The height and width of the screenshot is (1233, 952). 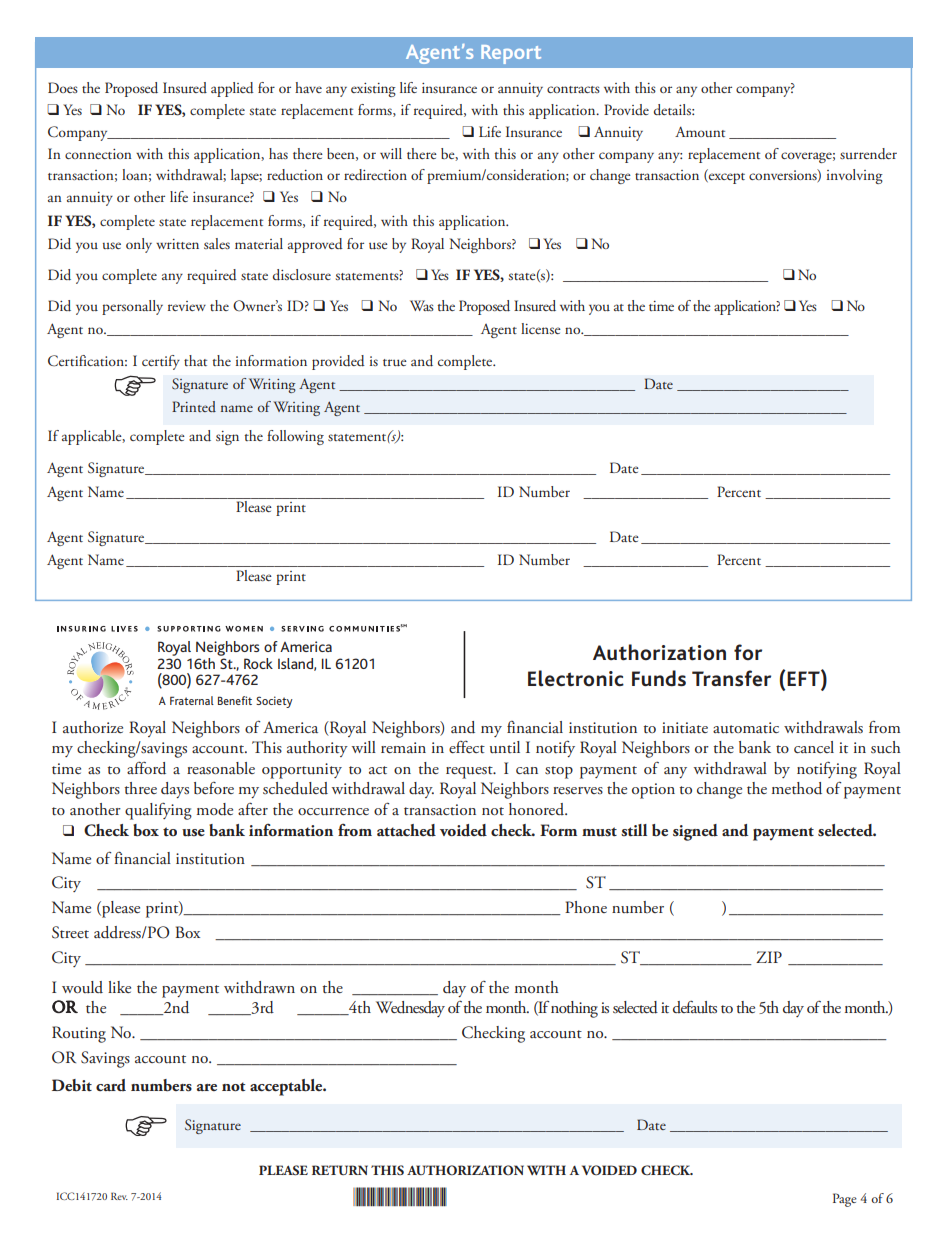 I want to click on EFT, so click(x=804, y=679).
